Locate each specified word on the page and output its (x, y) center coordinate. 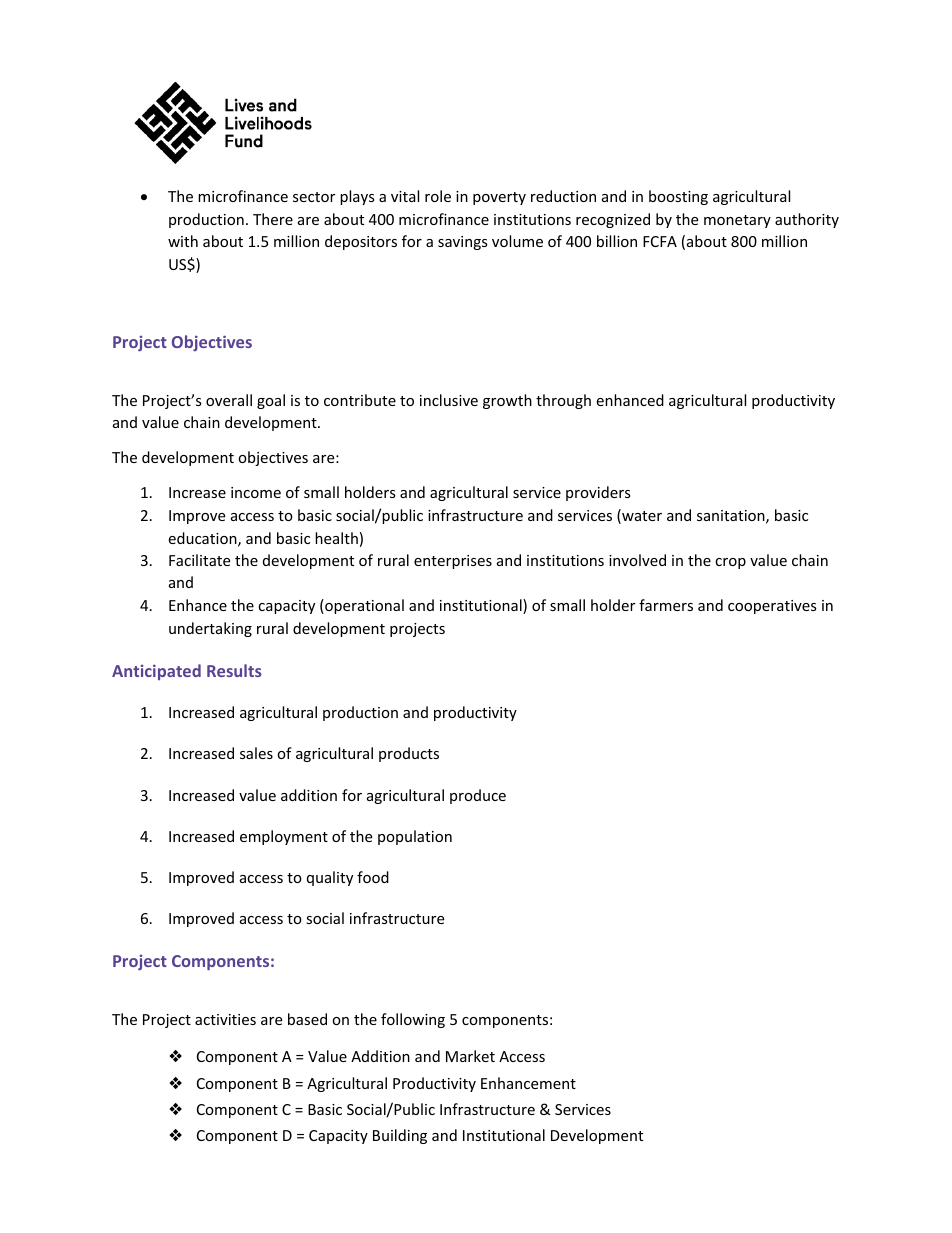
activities (225, 1019)
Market (470, 1056)
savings (463, 243)
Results (234, 670)
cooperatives (772, 607)
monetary (737, 221)
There (273, 219)
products (409, 754)
